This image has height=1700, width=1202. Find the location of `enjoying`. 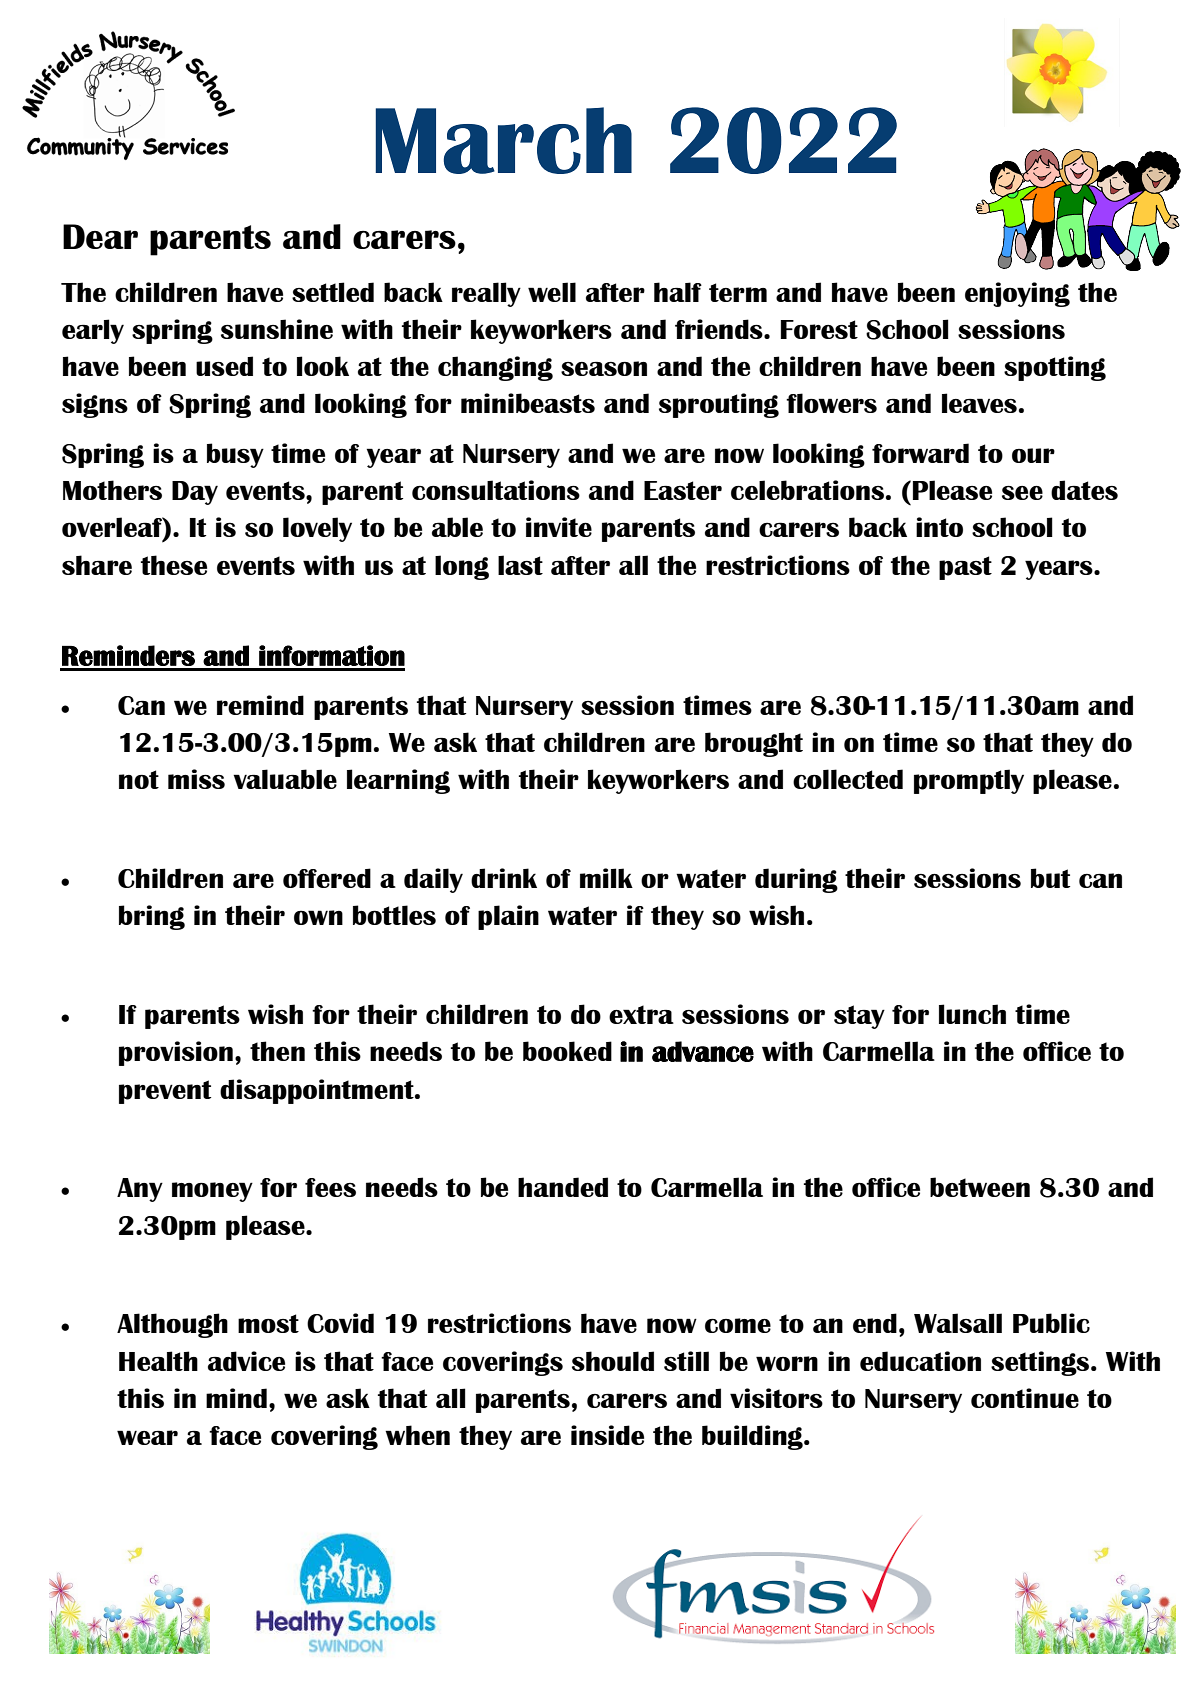

enjoying is located at coordinates (1017, 294).
